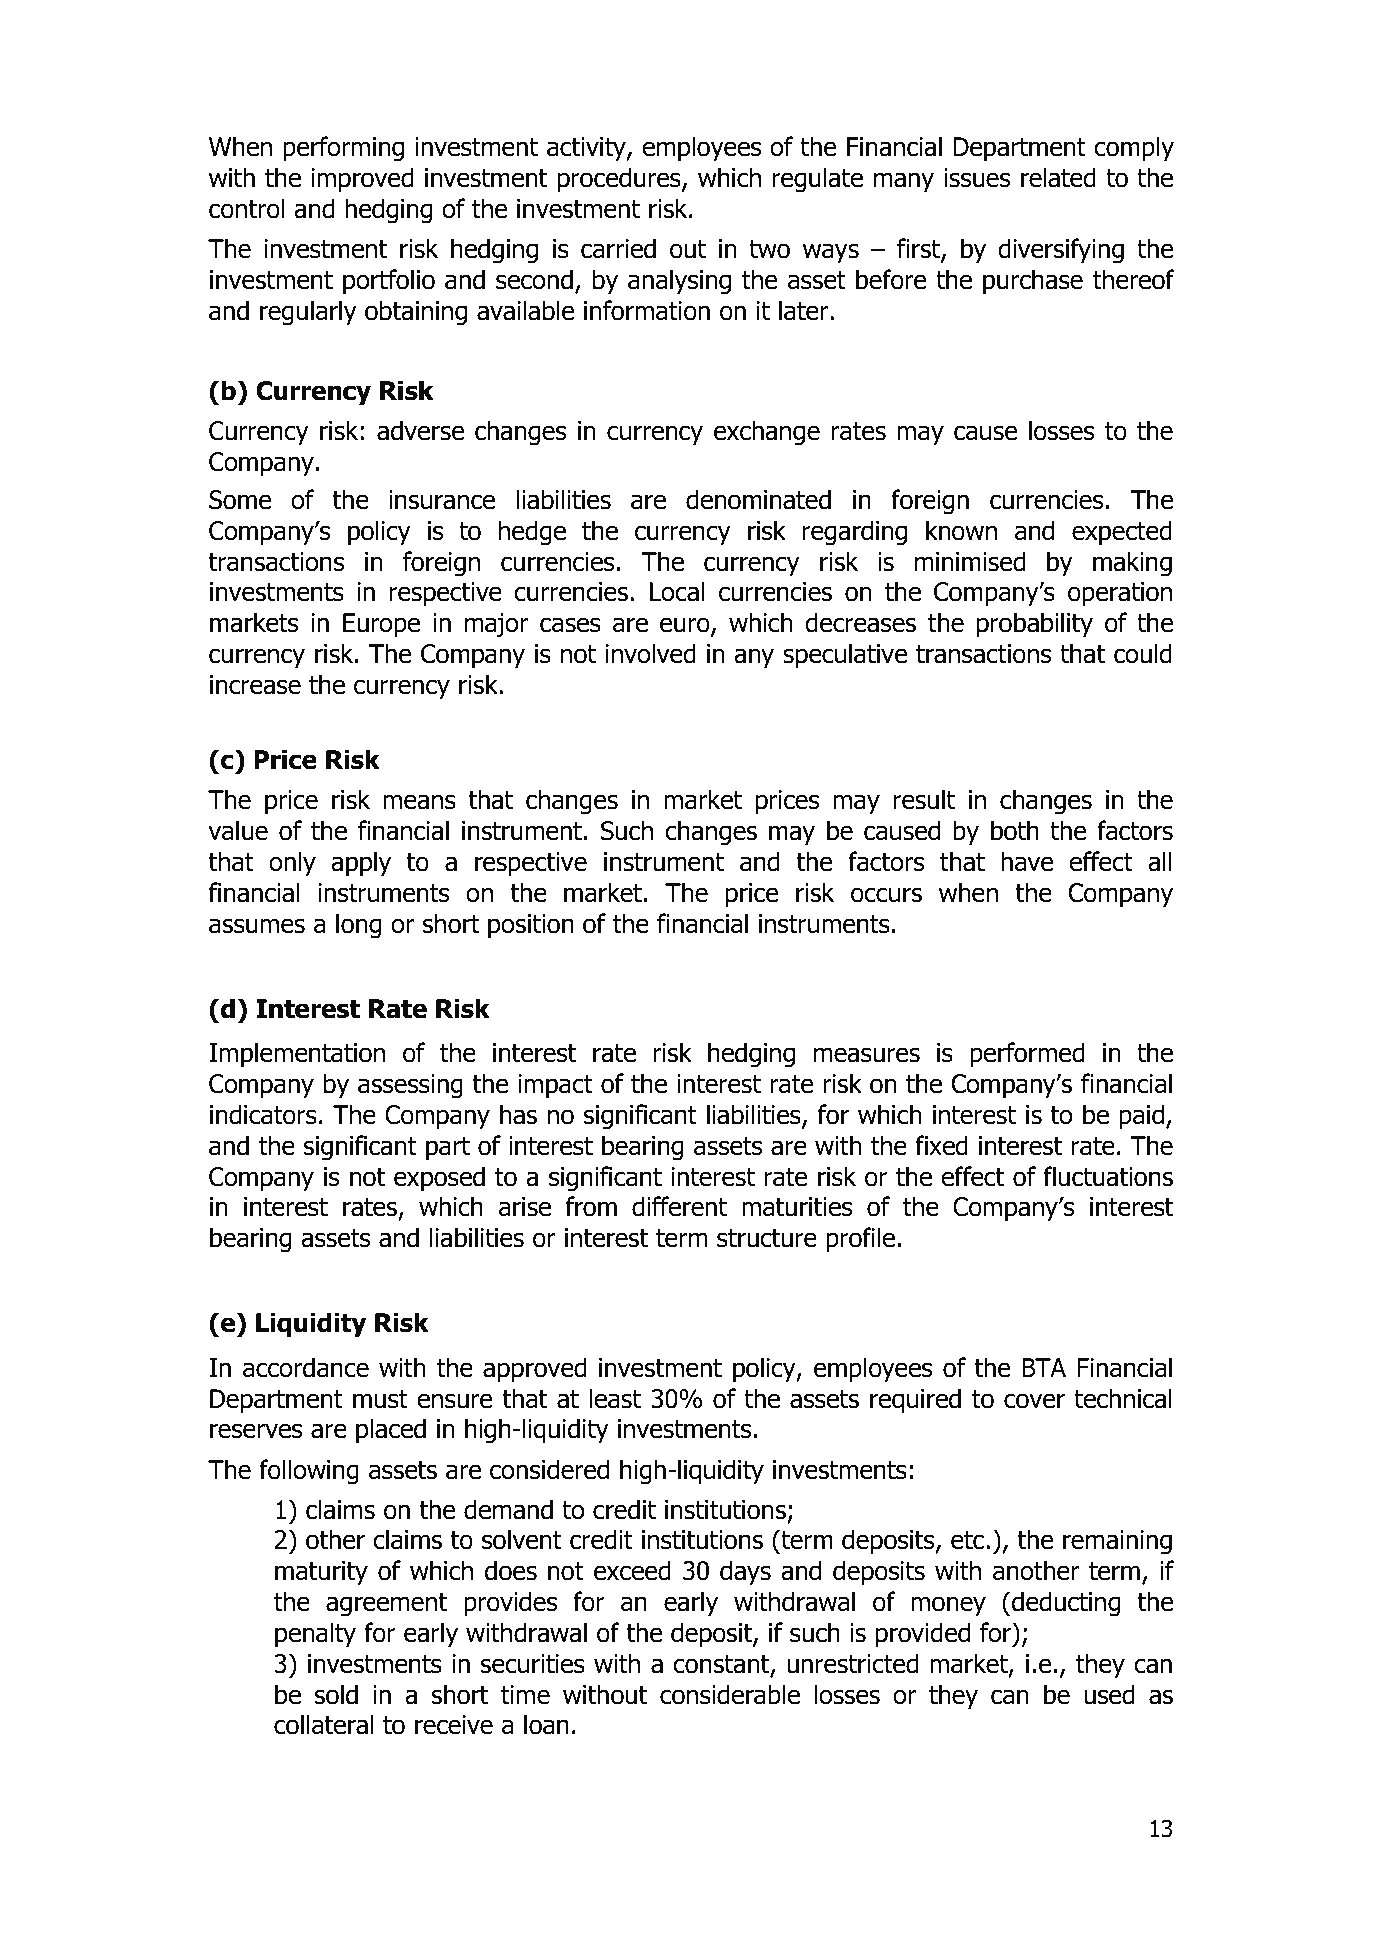  What do you see at coordinates (410, 1086) in the image?
I see `assessing` at bounding box center [410, 1086].
